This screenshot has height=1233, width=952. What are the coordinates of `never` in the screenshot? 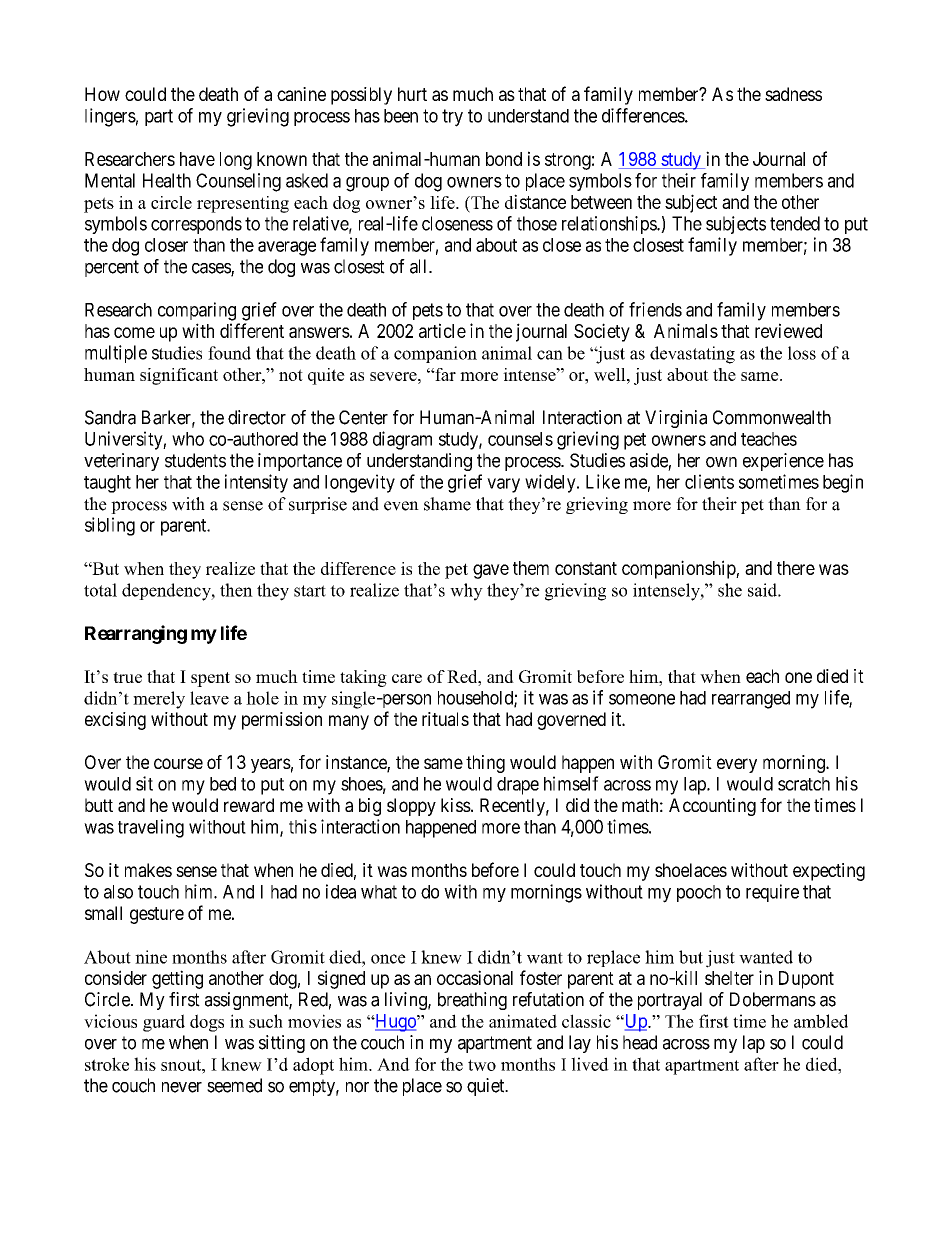 It's located at (182, 1087).
